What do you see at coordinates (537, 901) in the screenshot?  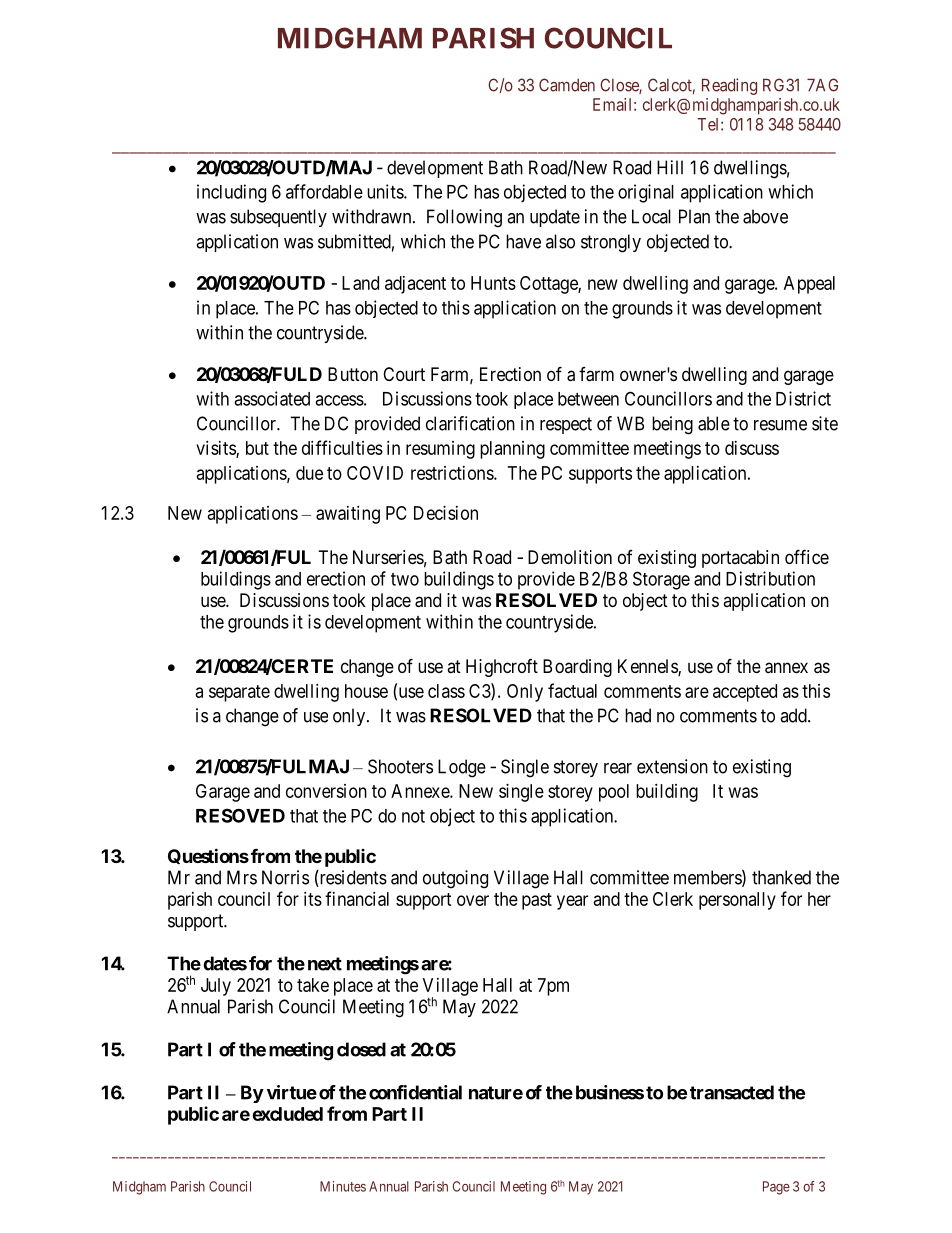 I see `past` at bounding box center [537, 901].
